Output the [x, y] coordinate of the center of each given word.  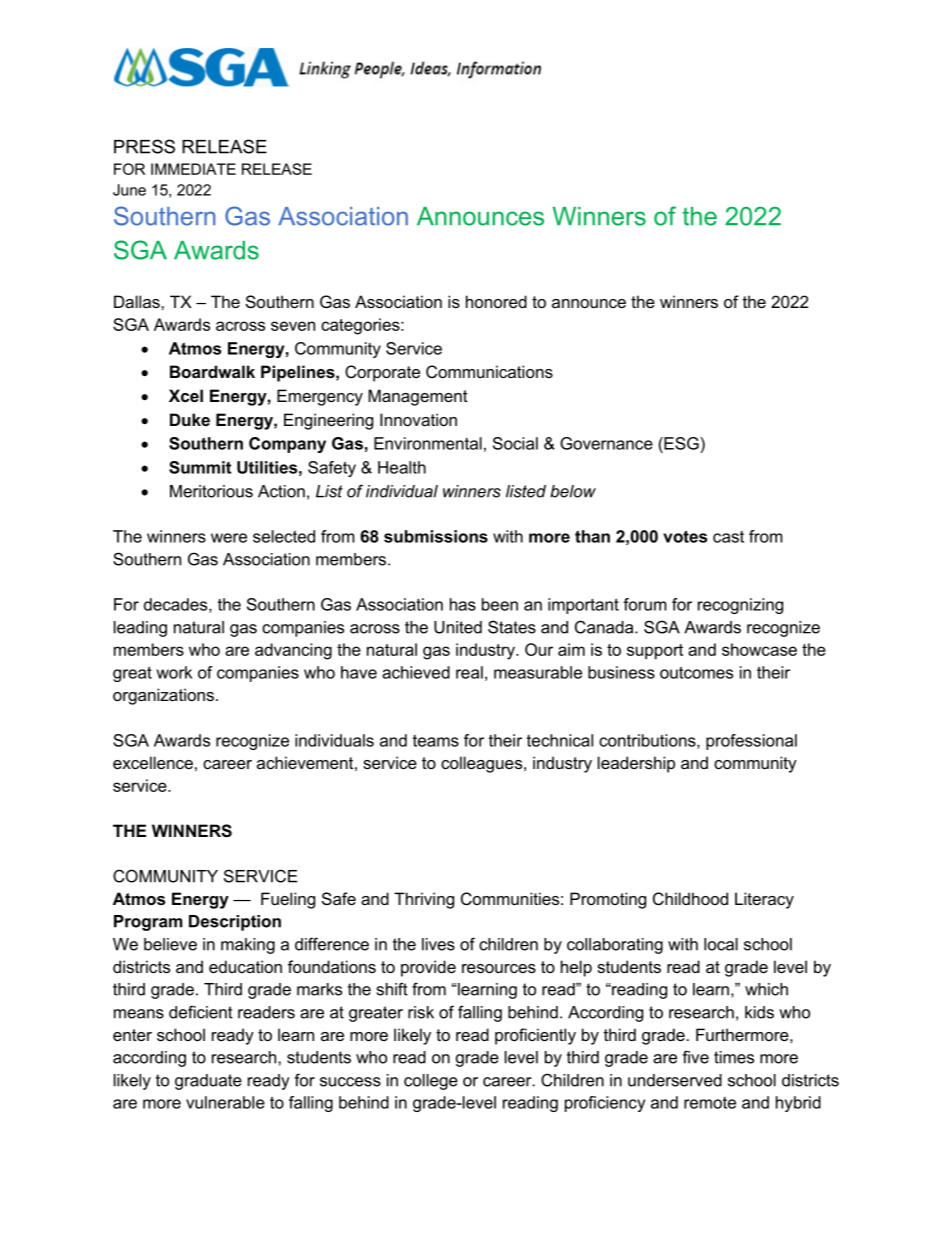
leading [140, 629]
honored [496, 301]
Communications [489, 371]
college [431, 1082]
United [458, 627]
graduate [208, 1082]
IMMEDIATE [193, 169]
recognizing [740, 606]
